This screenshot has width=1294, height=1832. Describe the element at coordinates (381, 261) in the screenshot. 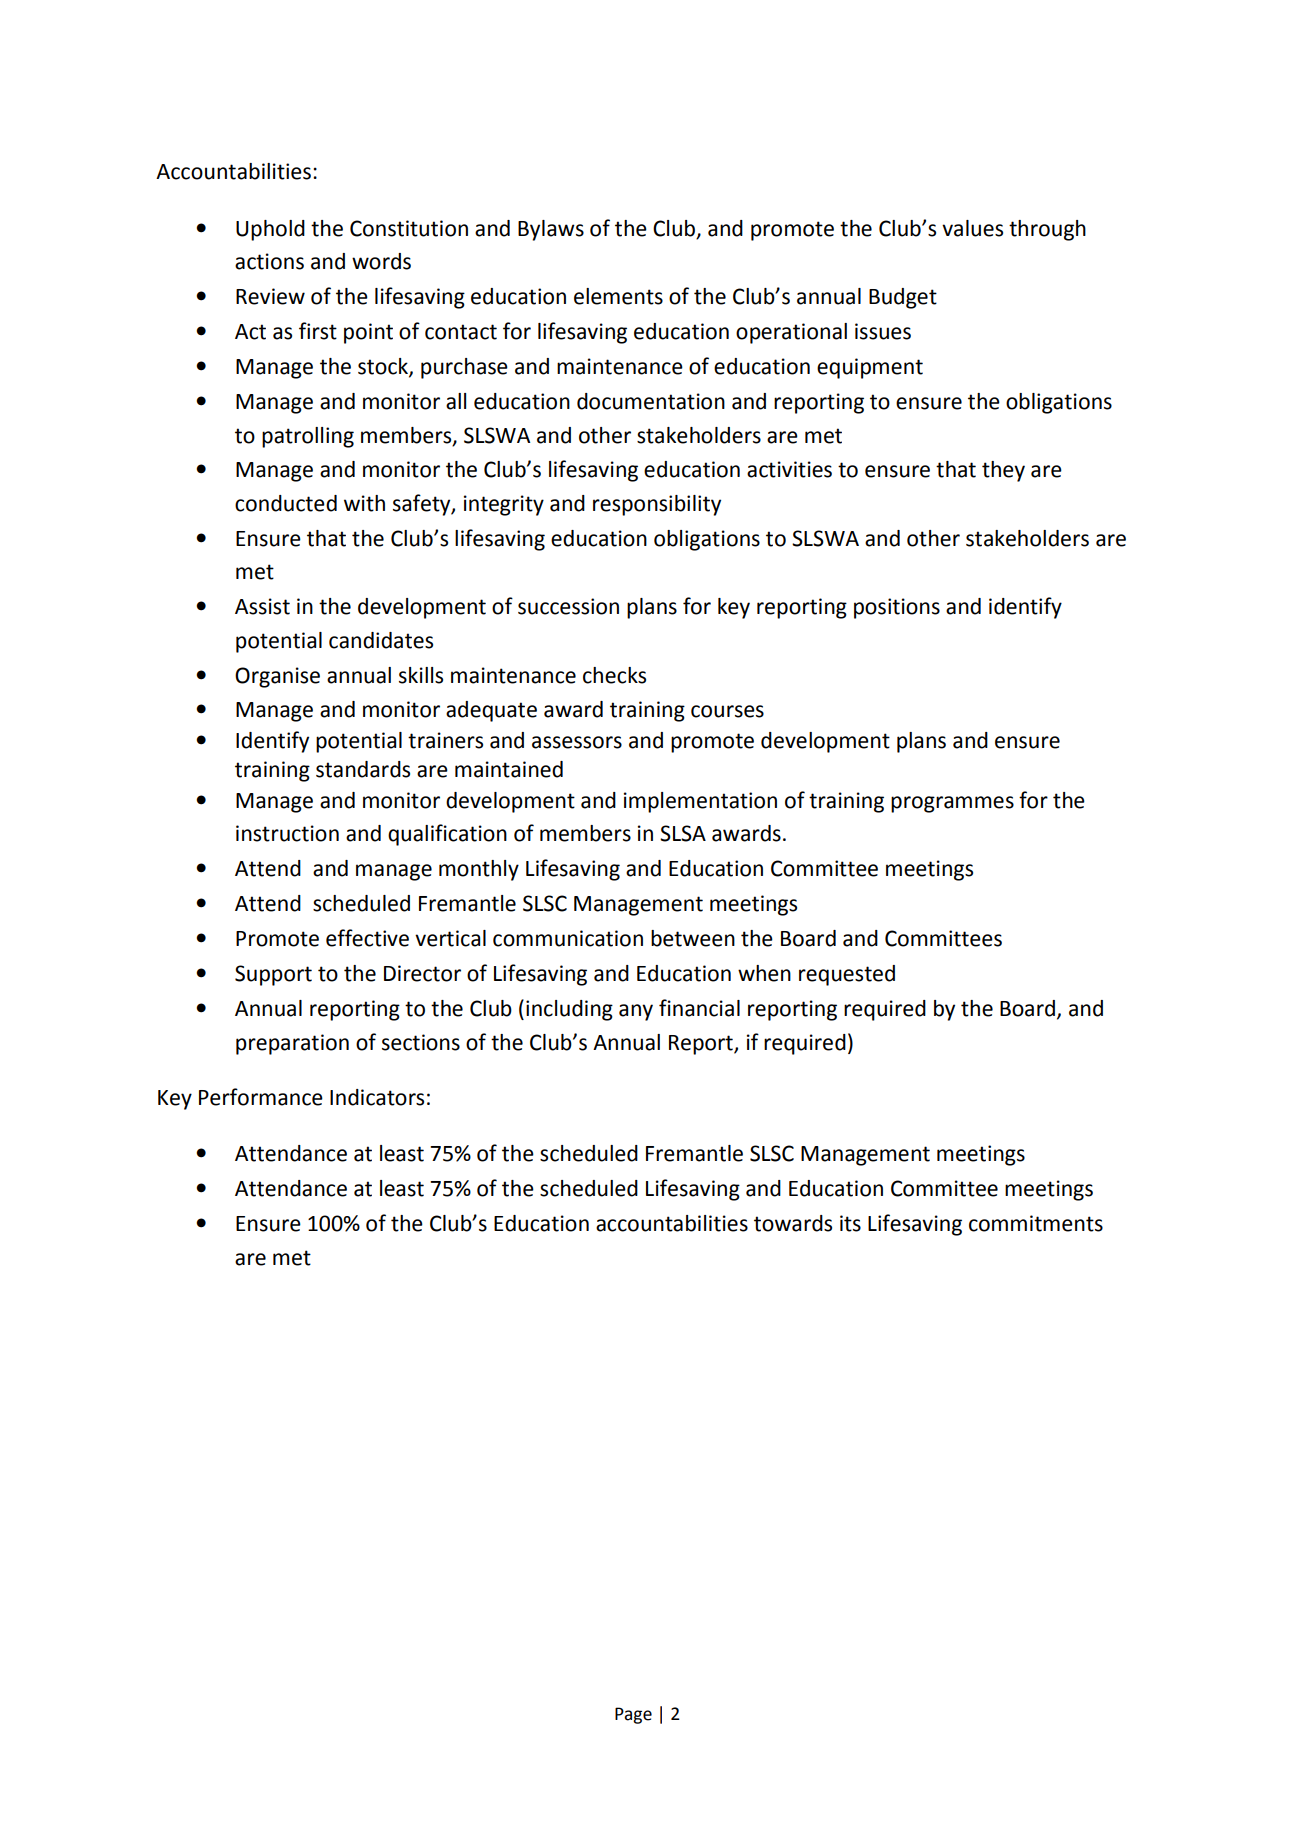

I see `words` at that location.
